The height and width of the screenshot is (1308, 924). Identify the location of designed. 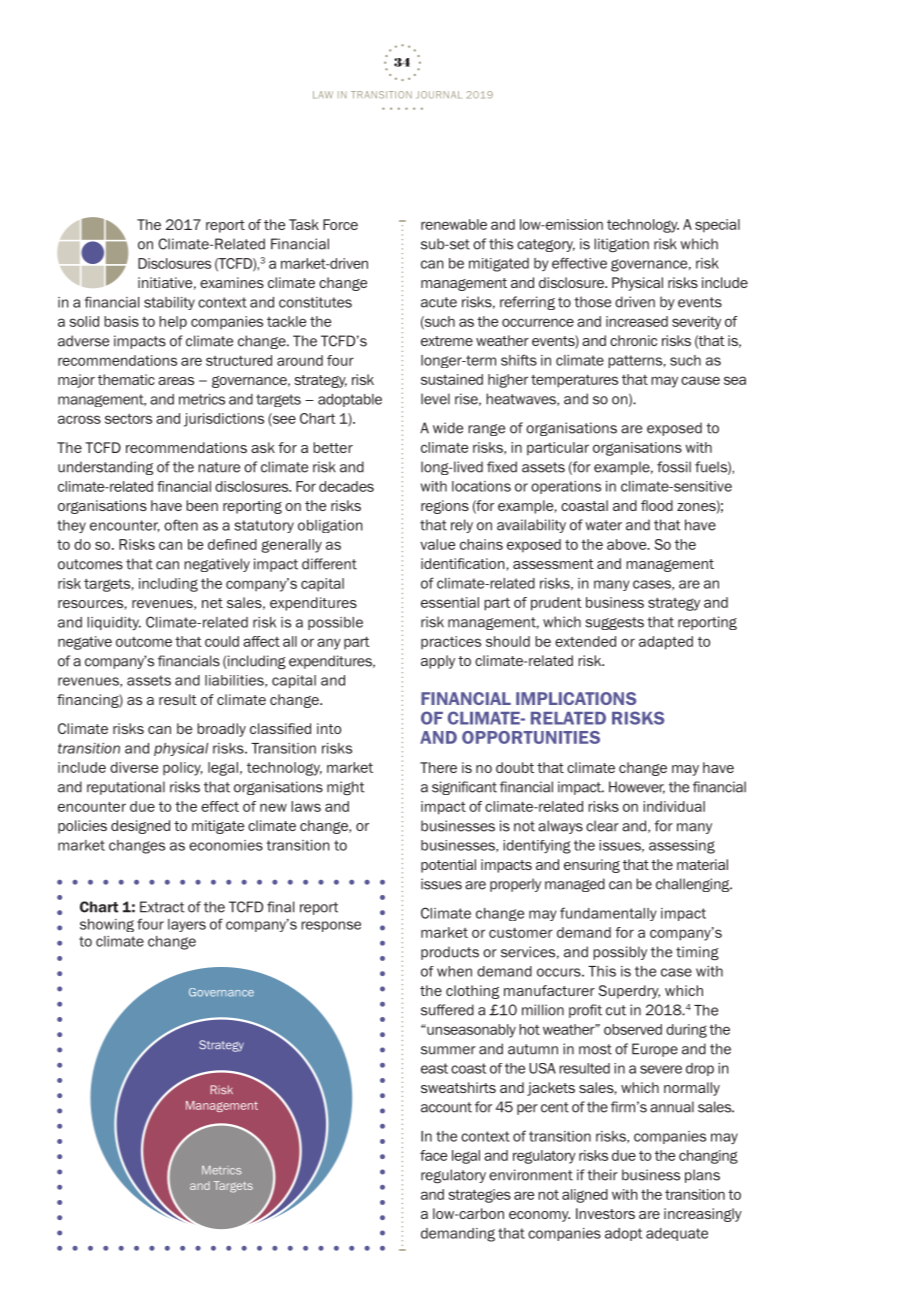
(140, 827).
